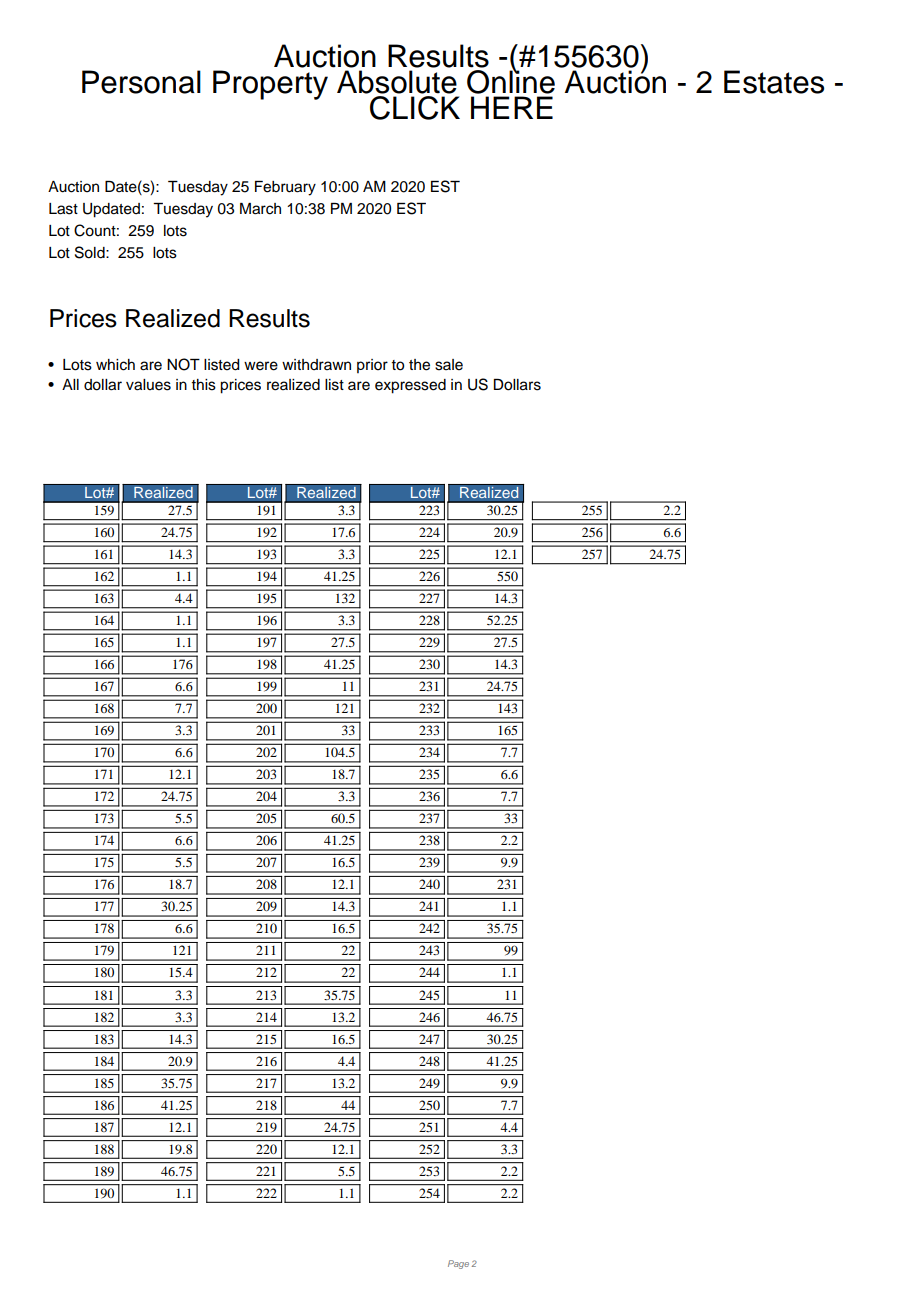 This page has width=924, height=1308. What do you see at coordinates (415, 108) in the page?
I see `CLICK` at bounding box center [415, 108].
